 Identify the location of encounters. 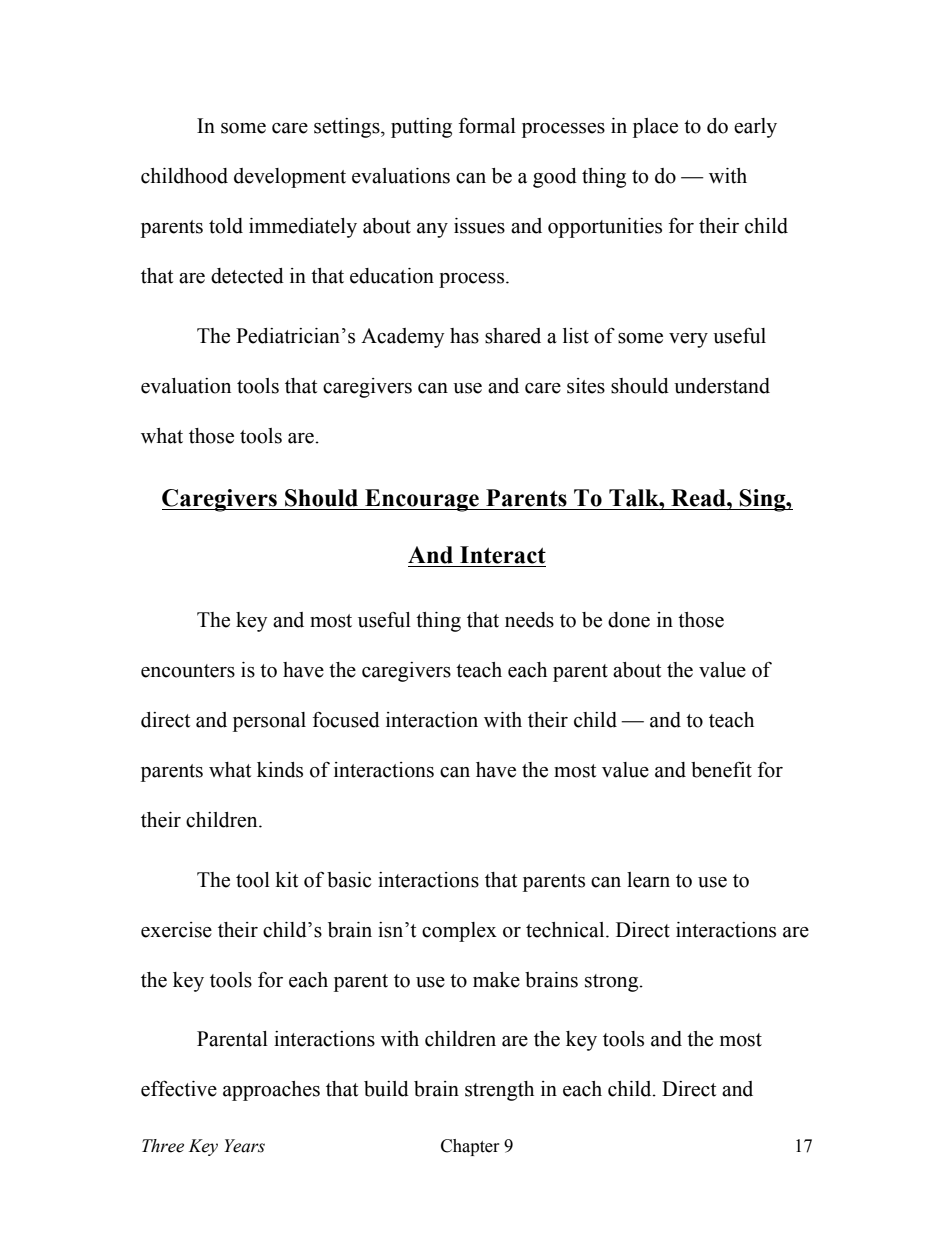
(188, 671).
